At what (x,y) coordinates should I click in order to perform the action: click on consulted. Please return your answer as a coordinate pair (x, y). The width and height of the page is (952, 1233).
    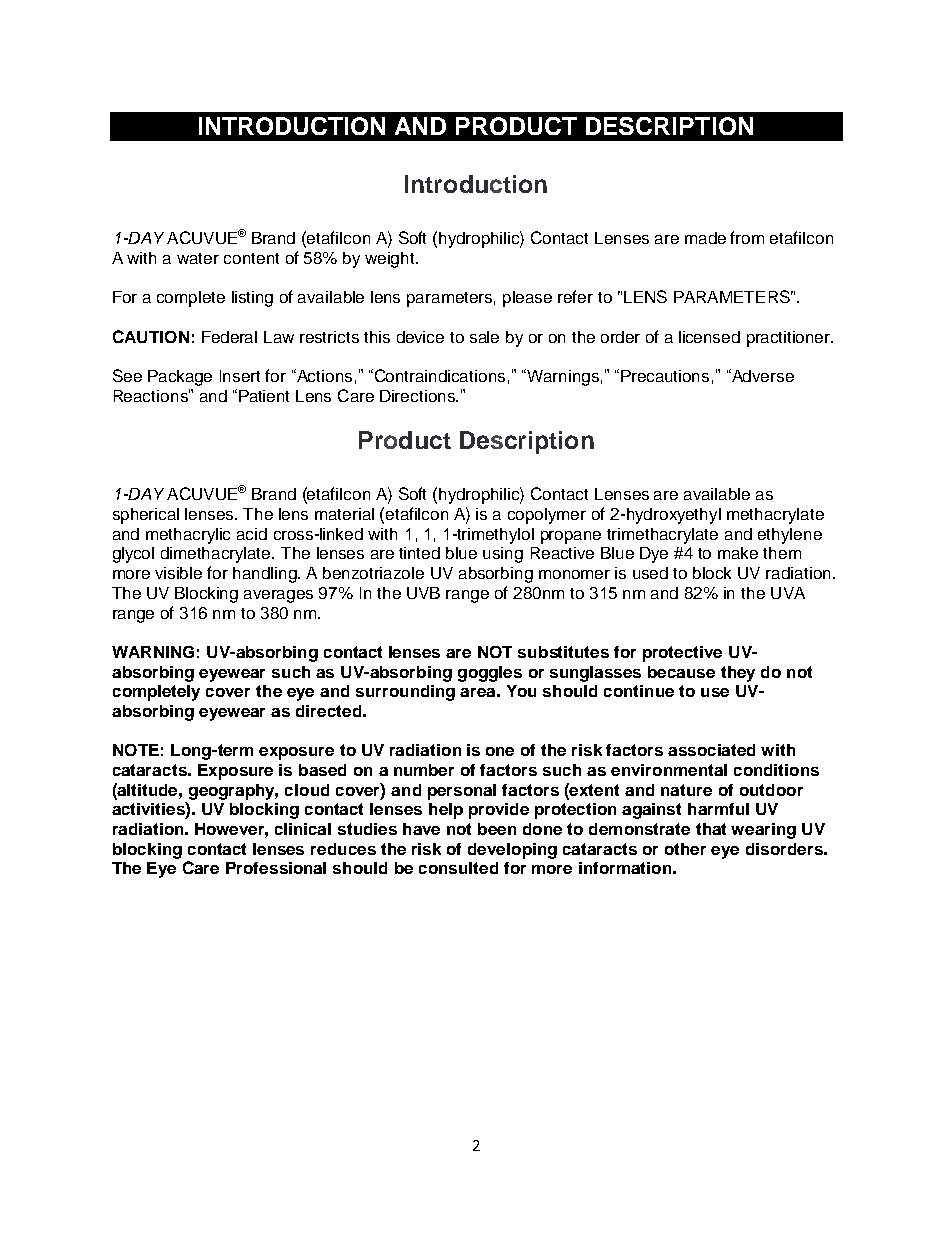
    Looking at the image, I should click on (458, 868).
